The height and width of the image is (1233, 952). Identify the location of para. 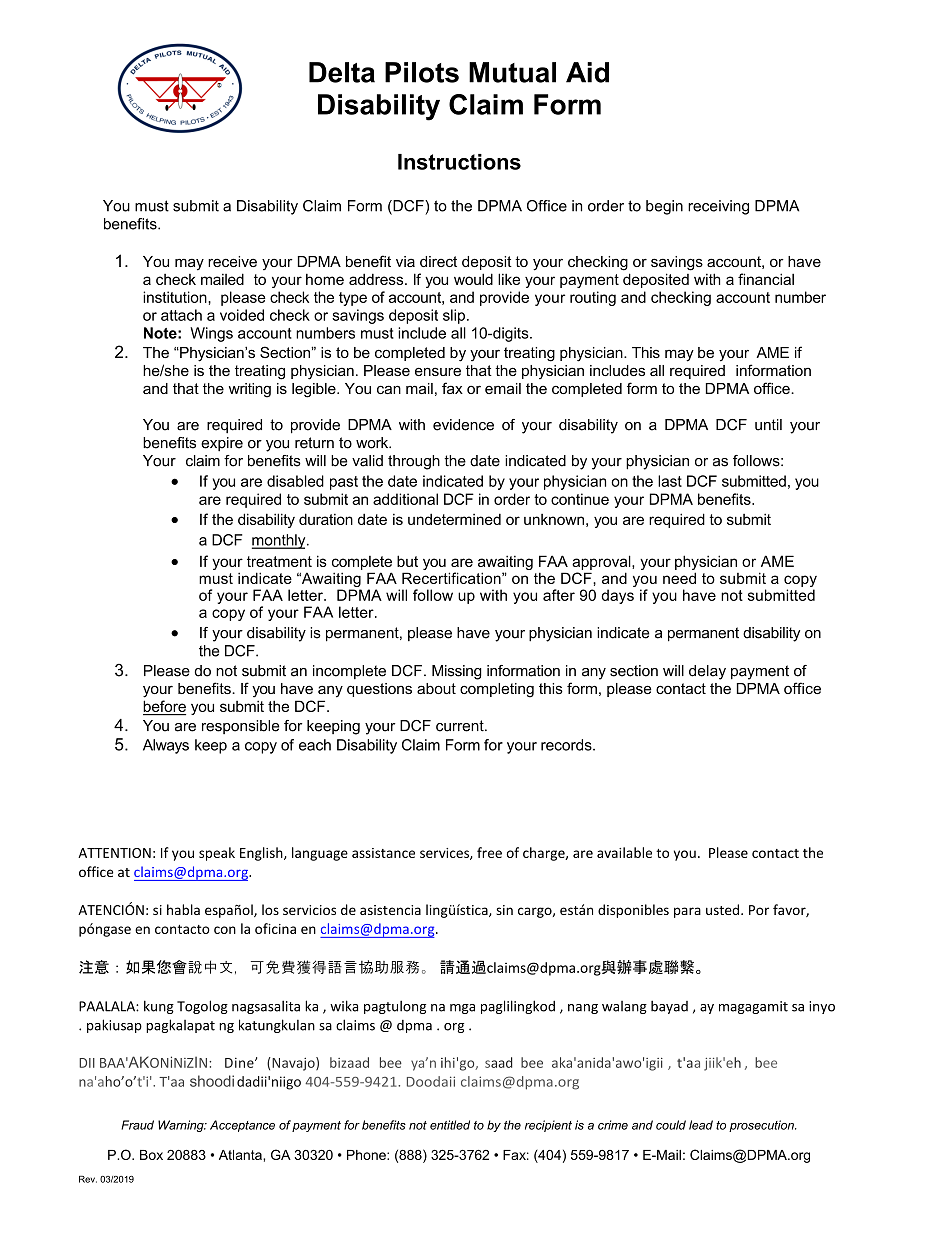
(687, 912).
